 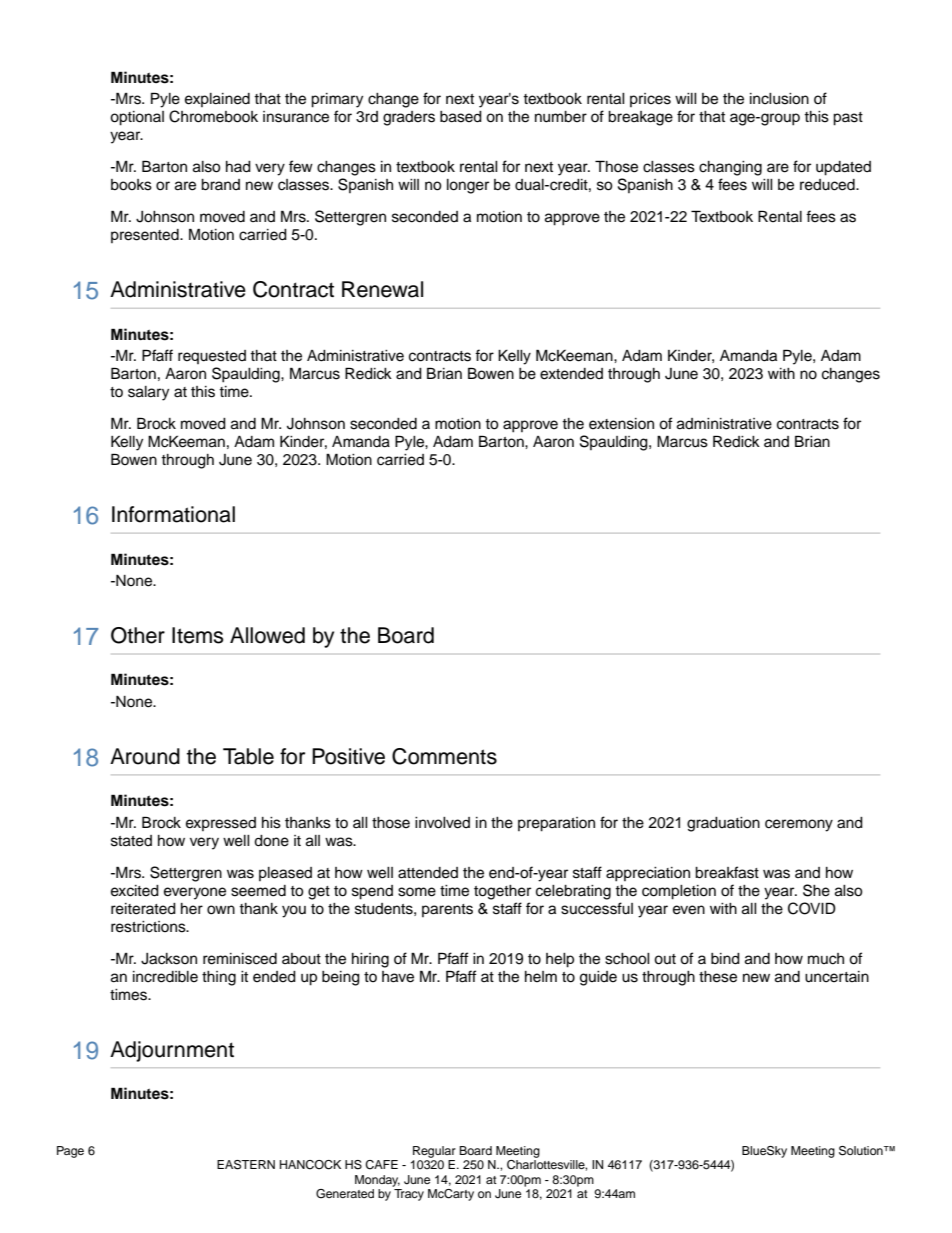 What do you see at coordinates (138, 635) in the page?
I see `Other` at bounding box center [138, 635].
